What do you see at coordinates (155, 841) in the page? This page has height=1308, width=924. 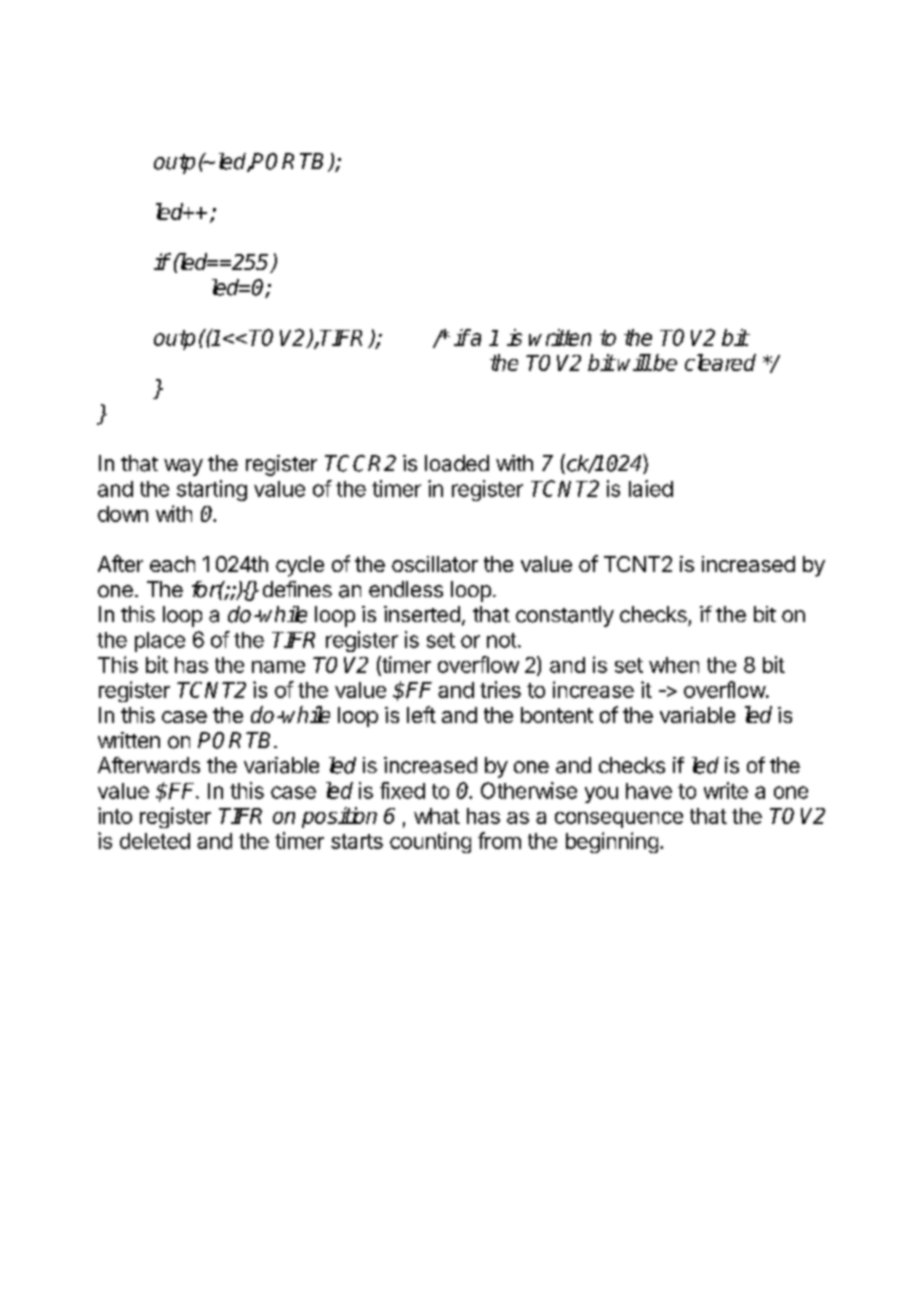 I see `deleted` at bounding box center [155, 841].
